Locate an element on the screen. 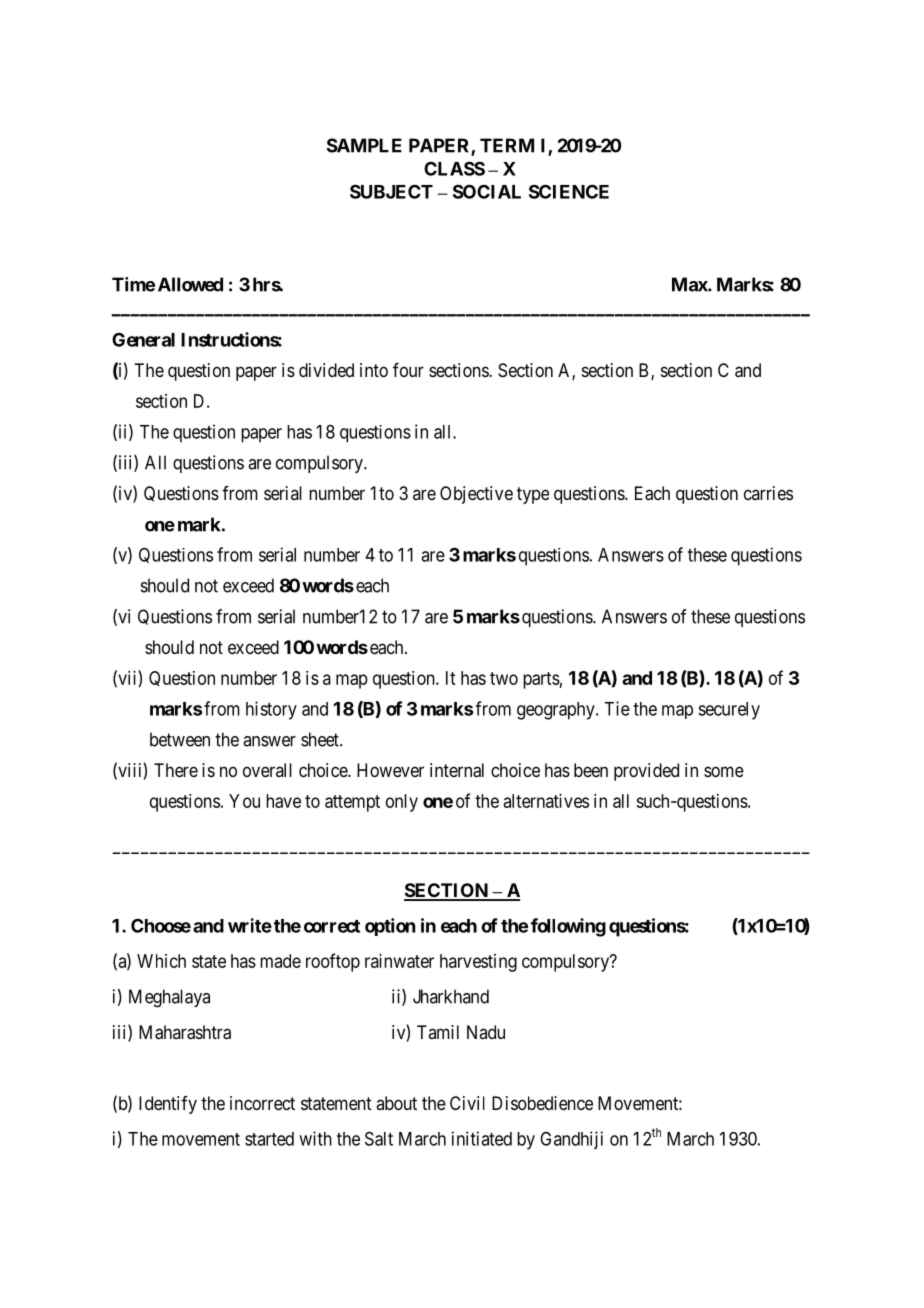 The image size is (924, 1308). Civil is located at coordinates (467, 1103).
